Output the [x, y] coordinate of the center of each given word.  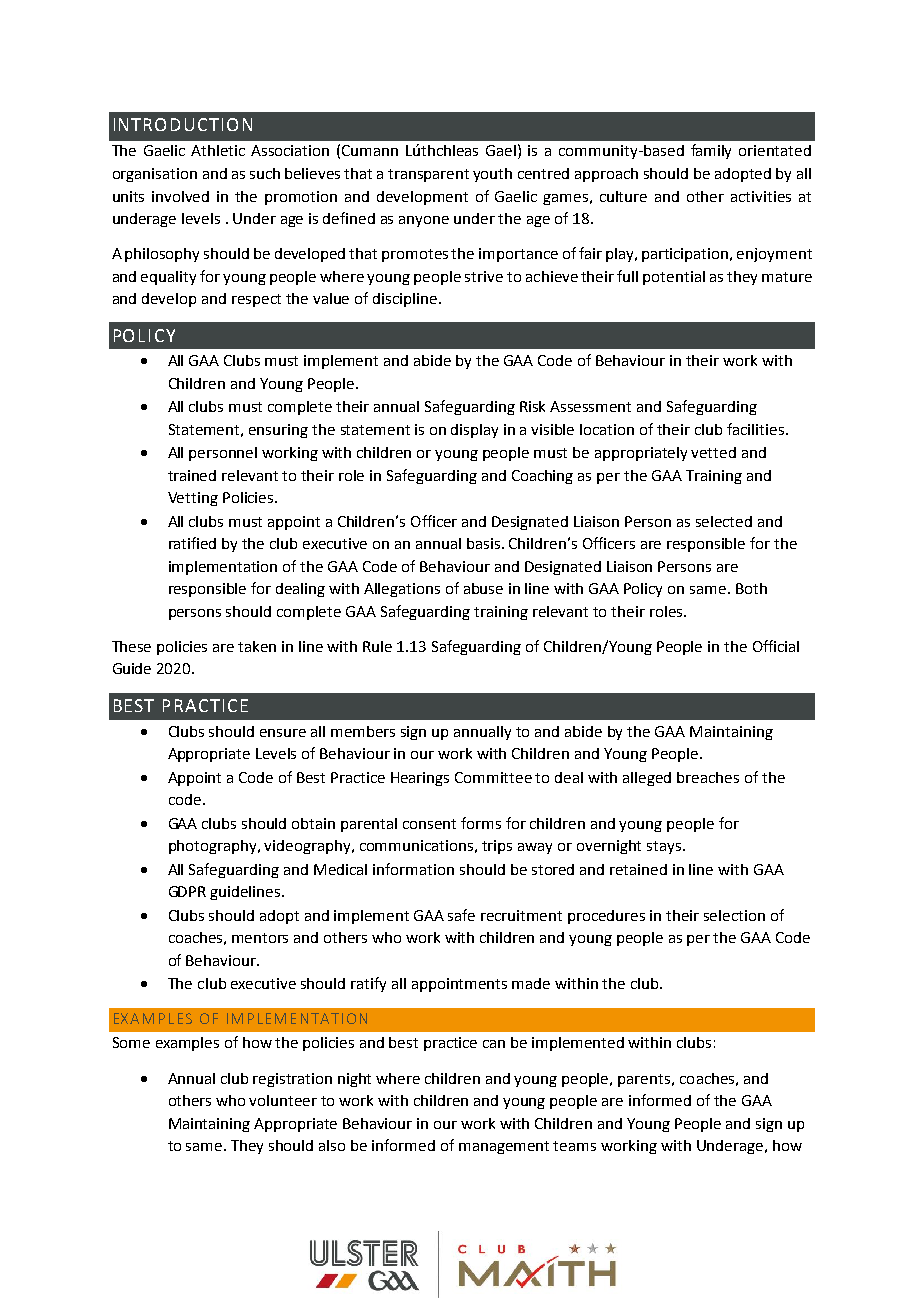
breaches [708, 777]
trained [192, 475]
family [711, 151]
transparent [428, 175]
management [504, 1147]
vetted [713, 452]
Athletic [218, 150]
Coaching [542, 477]
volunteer [283, 1100]
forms [481, 823]
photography [214, 847]
